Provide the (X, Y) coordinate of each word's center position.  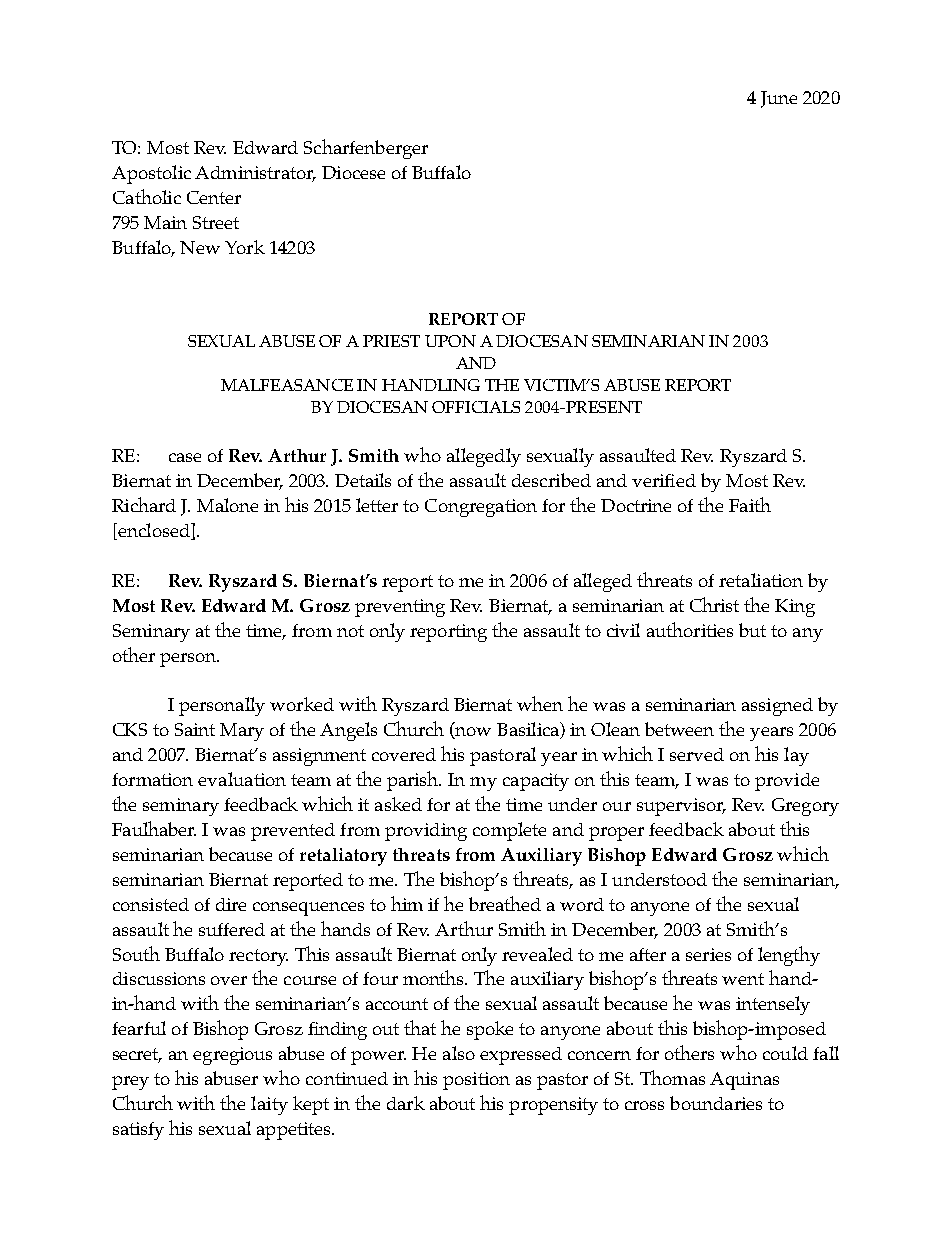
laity (269, 1105)
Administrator (255, 174)
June (779, 99)
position (476, 1081)
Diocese (353, 172)
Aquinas (744, 1081)
